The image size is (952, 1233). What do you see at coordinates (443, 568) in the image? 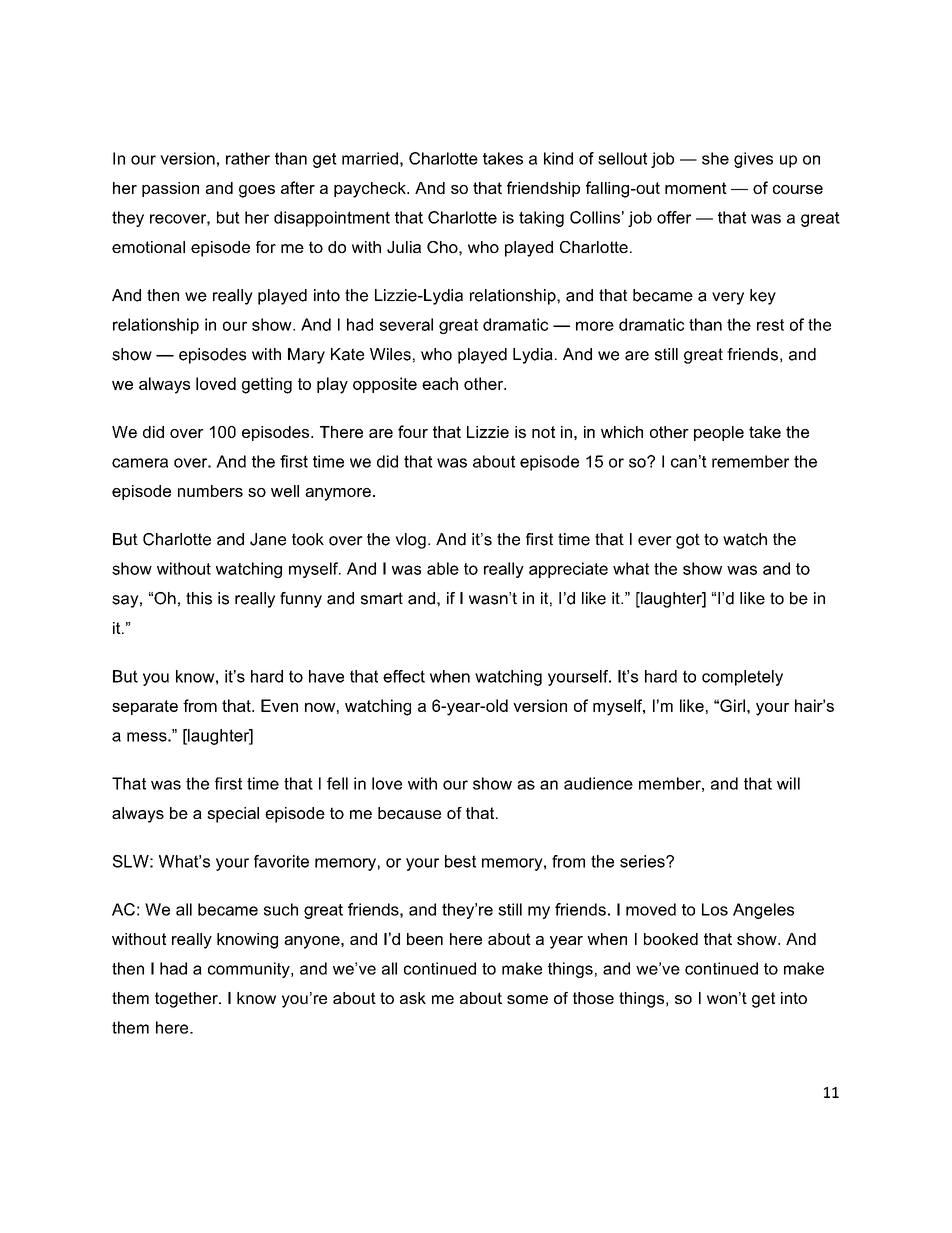
I see `able` at bounding box center [443, 568].
